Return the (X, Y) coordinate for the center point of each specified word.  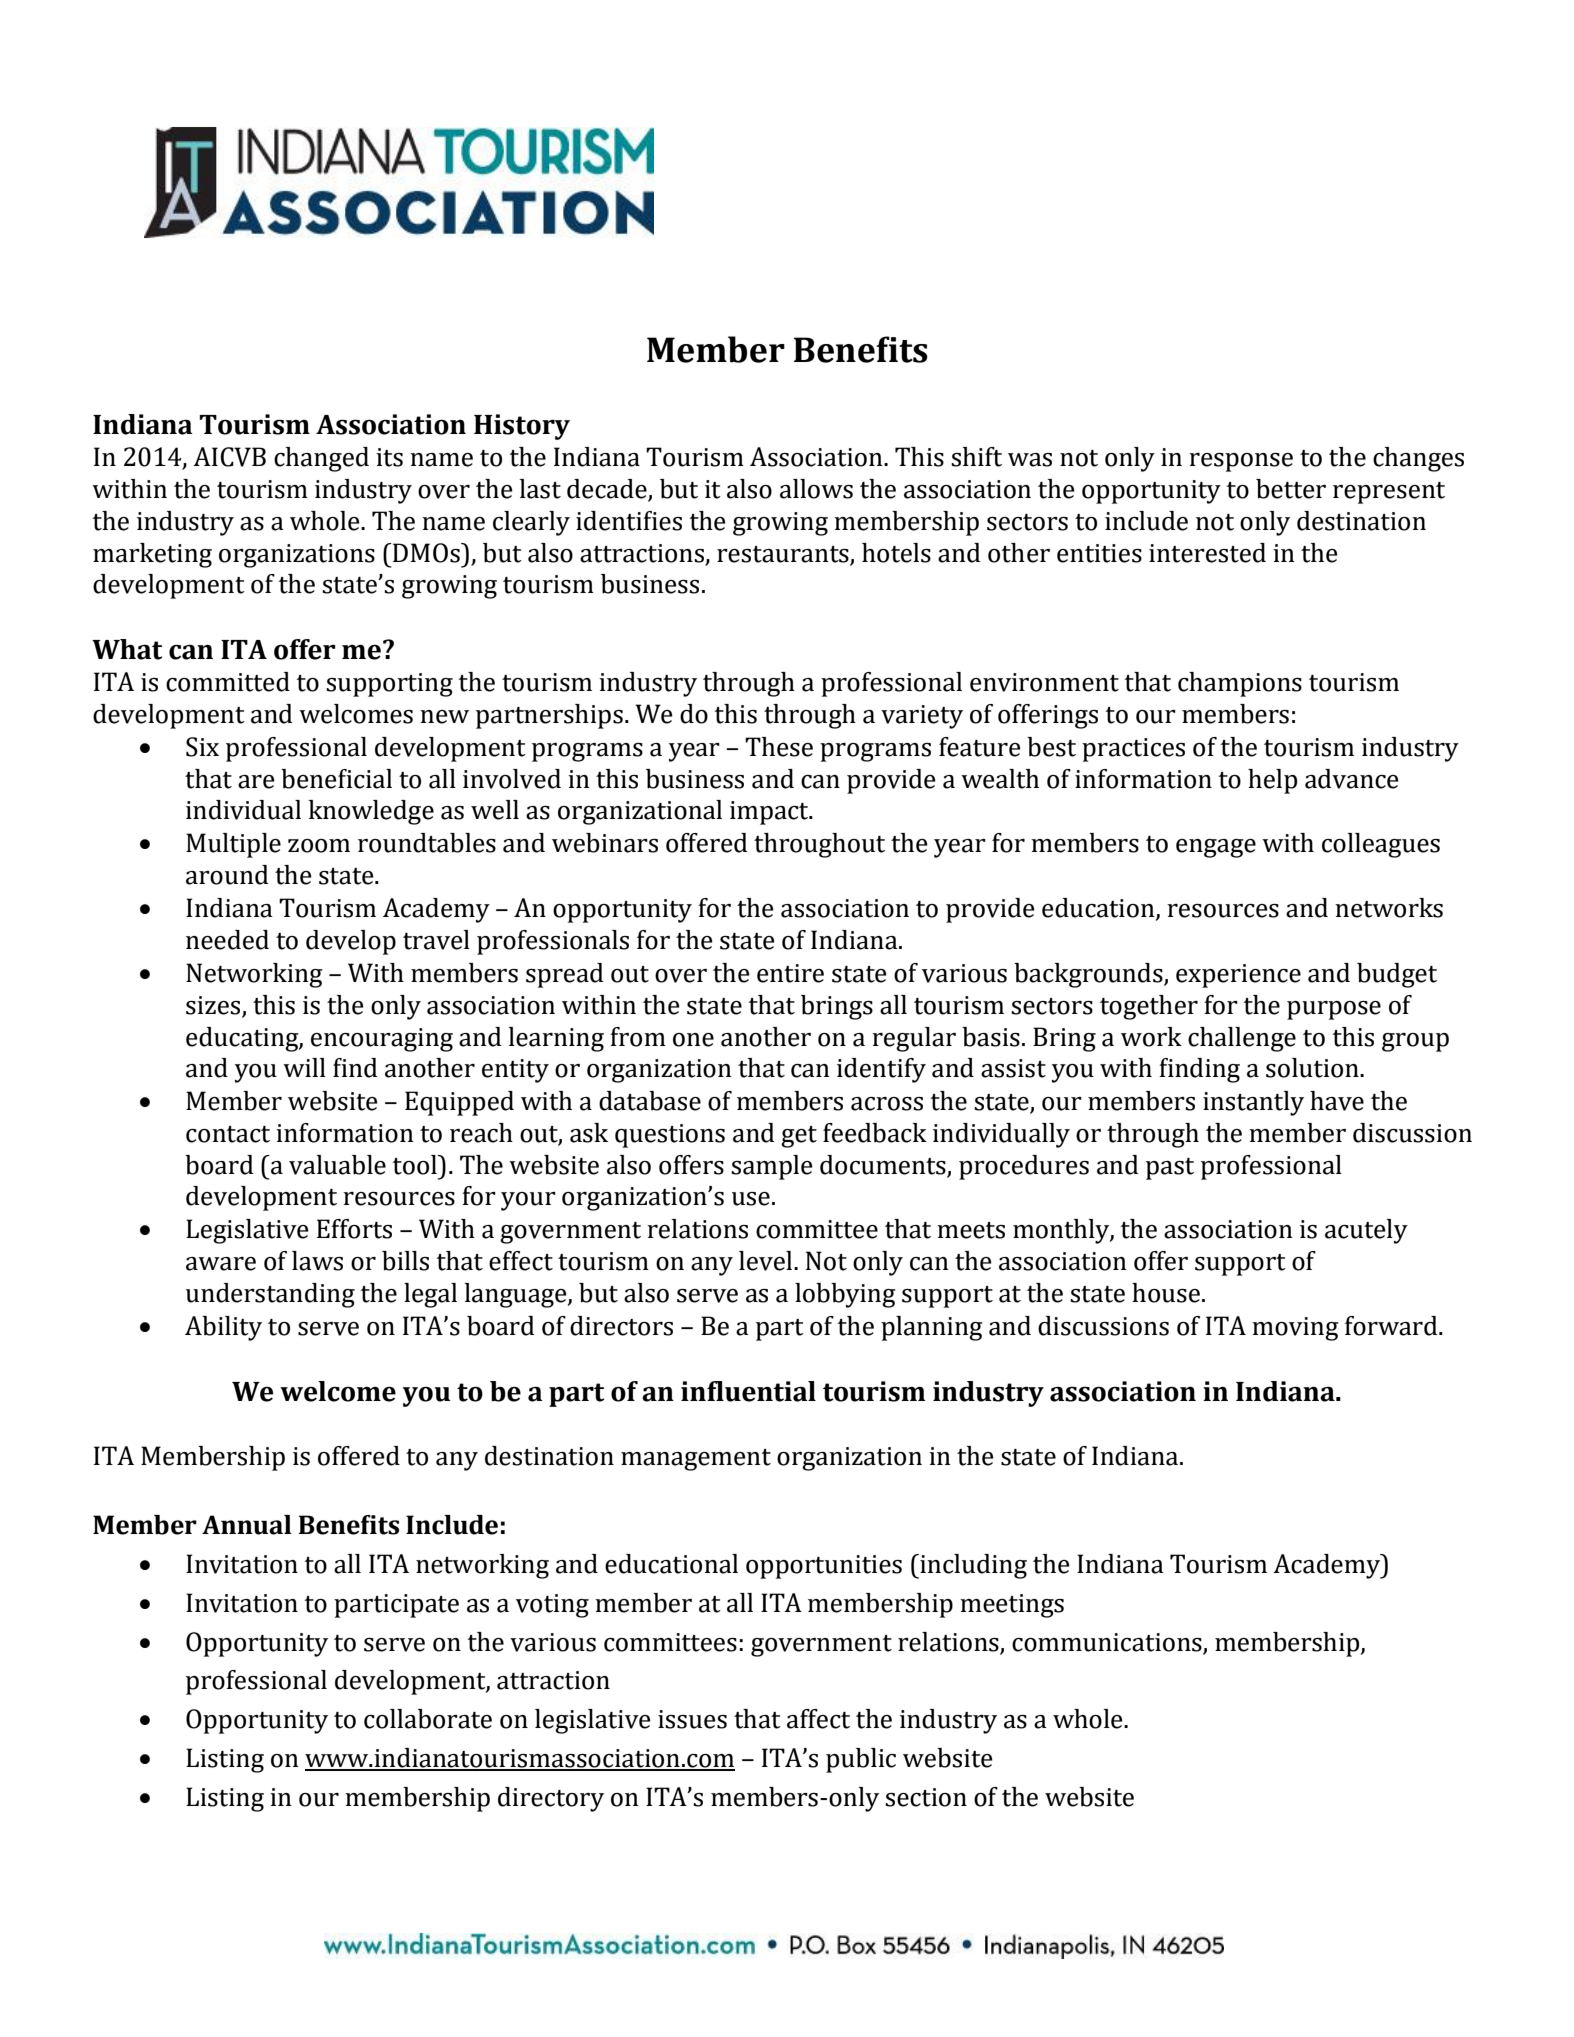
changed (321, 459)
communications (1108, 1643)
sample (772, 1167)
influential (748, 1391)
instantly (1253, 1103)
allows (816, 489)
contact (228, 1134)
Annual (247, 1525)
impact (770, 813)
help (1272, 781)
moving (1295, 1329)
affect (818, 1719)
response (1241, 462)
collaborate (428, 1719)
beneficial (336, 779)
